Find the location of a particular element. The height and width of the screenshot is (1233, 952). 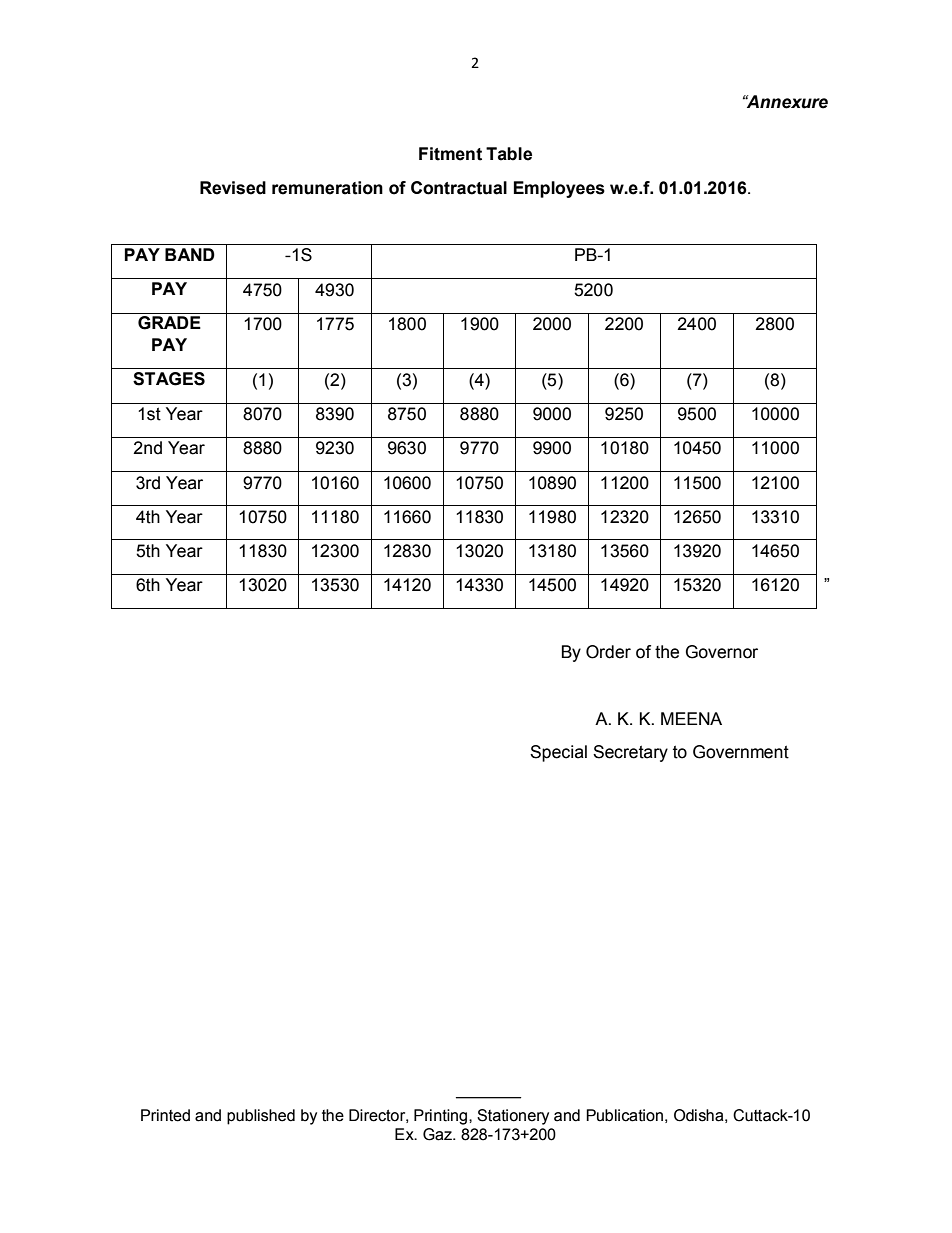

Employees is located at coordinates (559, 189).
